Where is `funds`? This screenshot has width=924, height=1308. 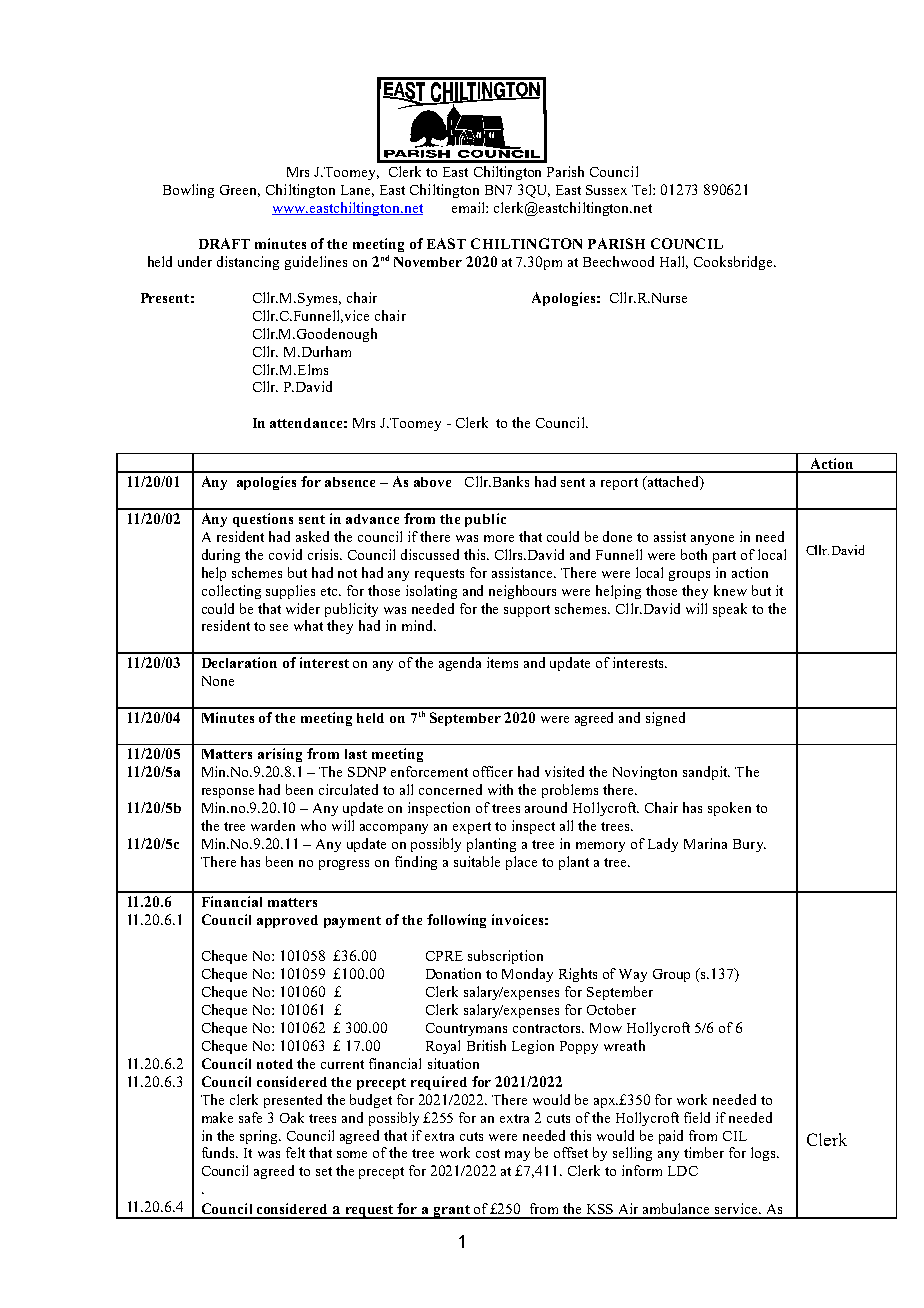 funds is located at coordinates (220, 1152).
